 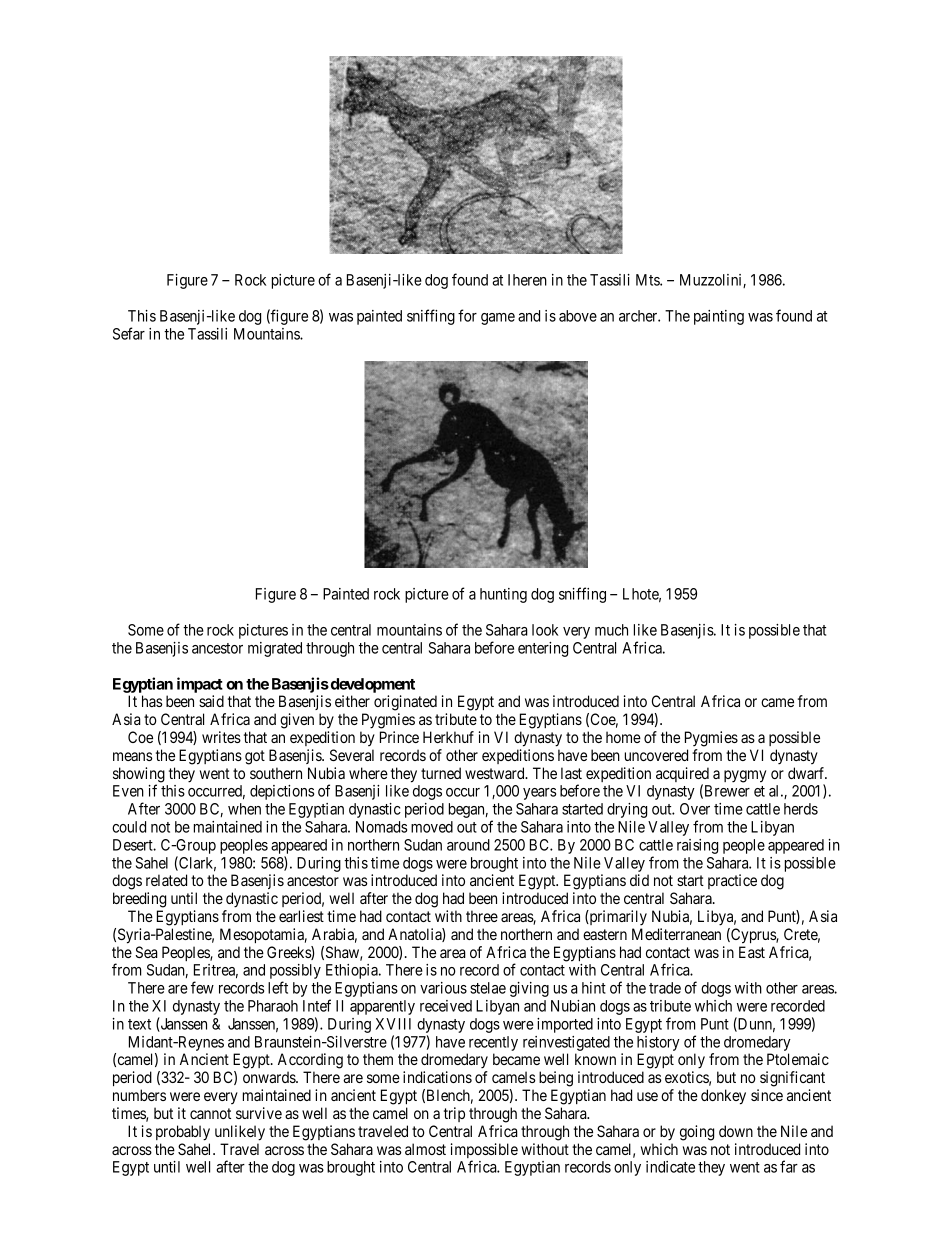 What do you see at coordinates (719, 317) in the screenshot?
I see `painting` at bounding box center [719, 317].
